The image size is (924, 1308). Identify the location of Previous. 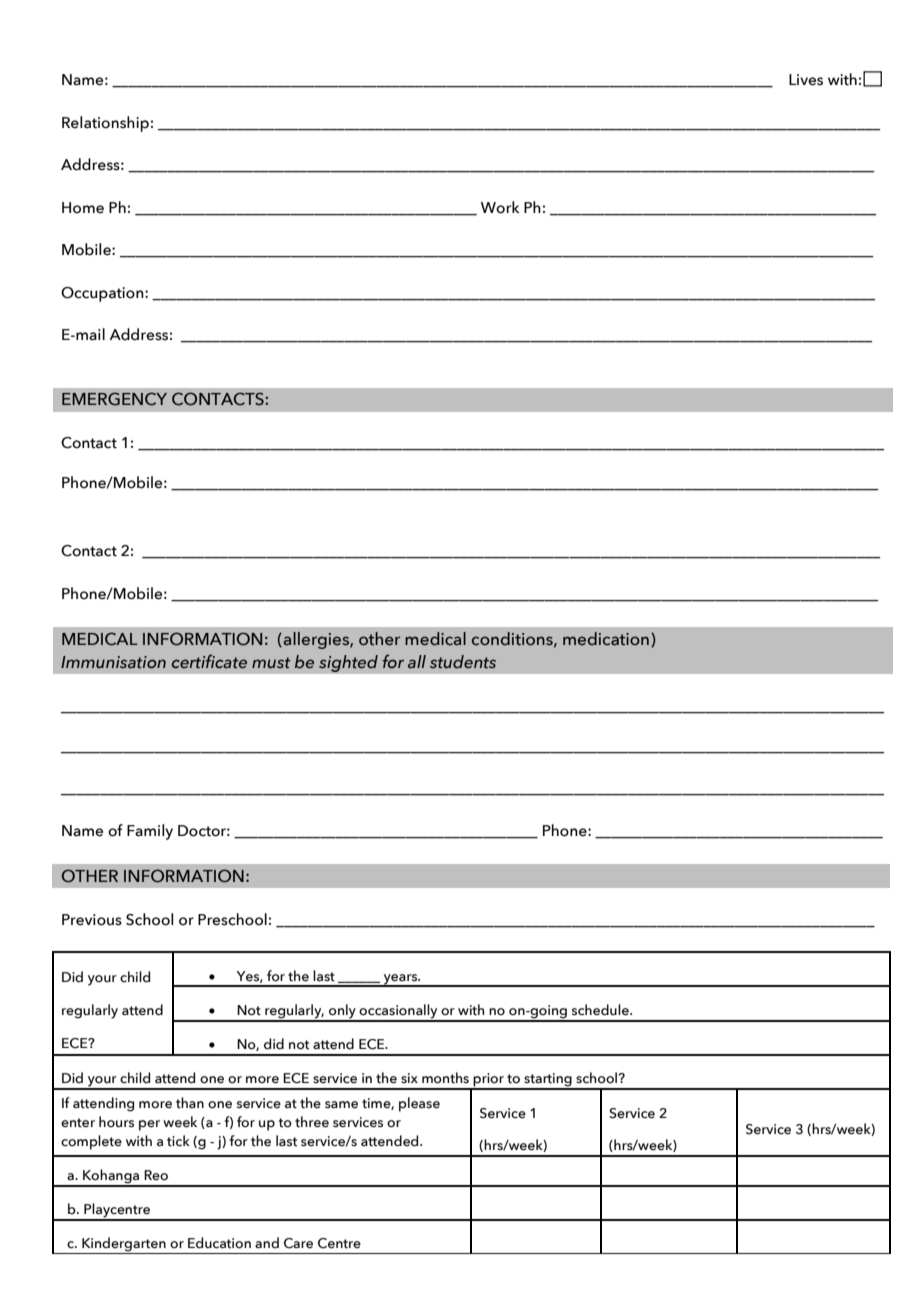
(92, 920).
